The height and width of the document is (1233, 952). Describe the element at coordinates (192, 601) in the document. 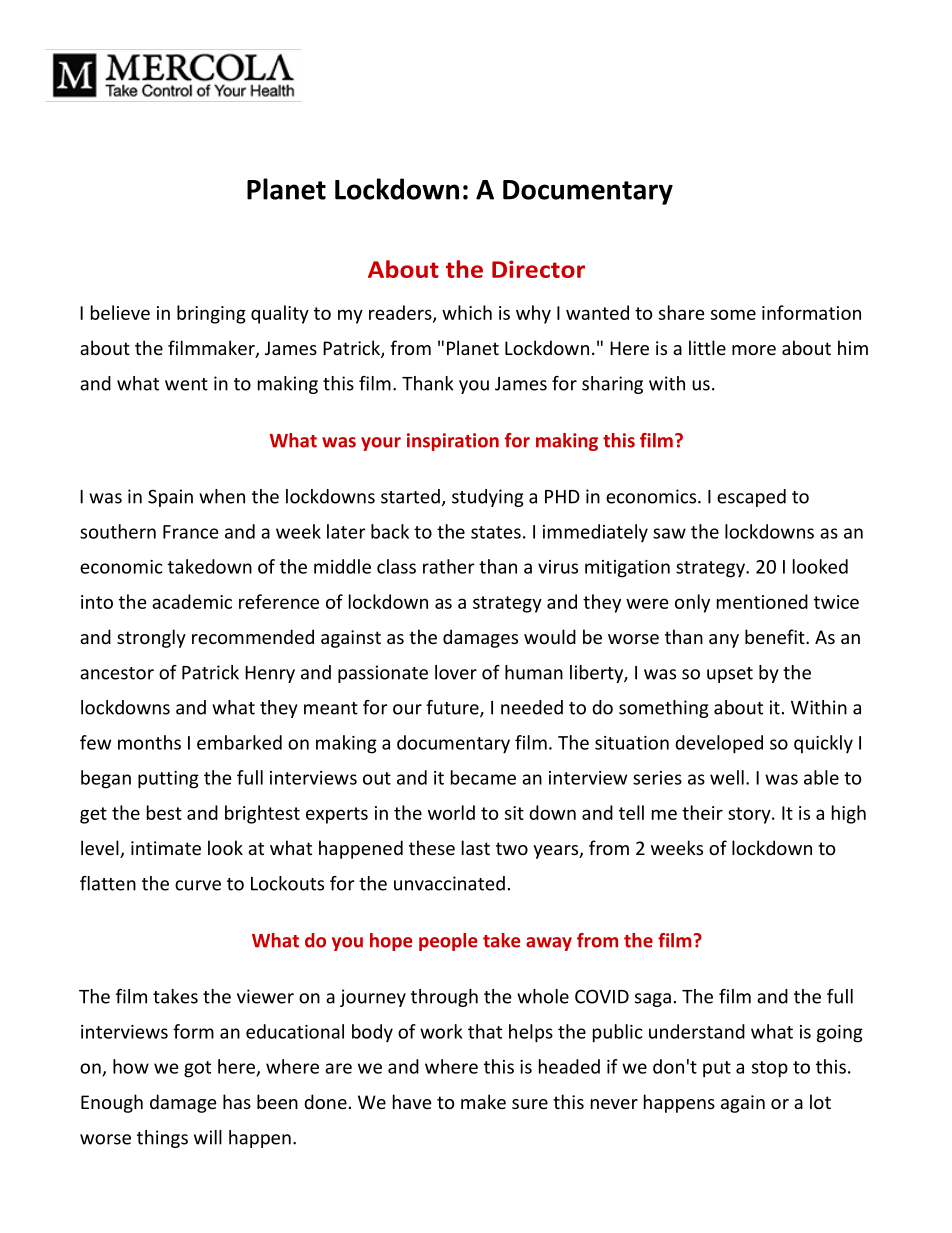

I see `academic` at that location.
